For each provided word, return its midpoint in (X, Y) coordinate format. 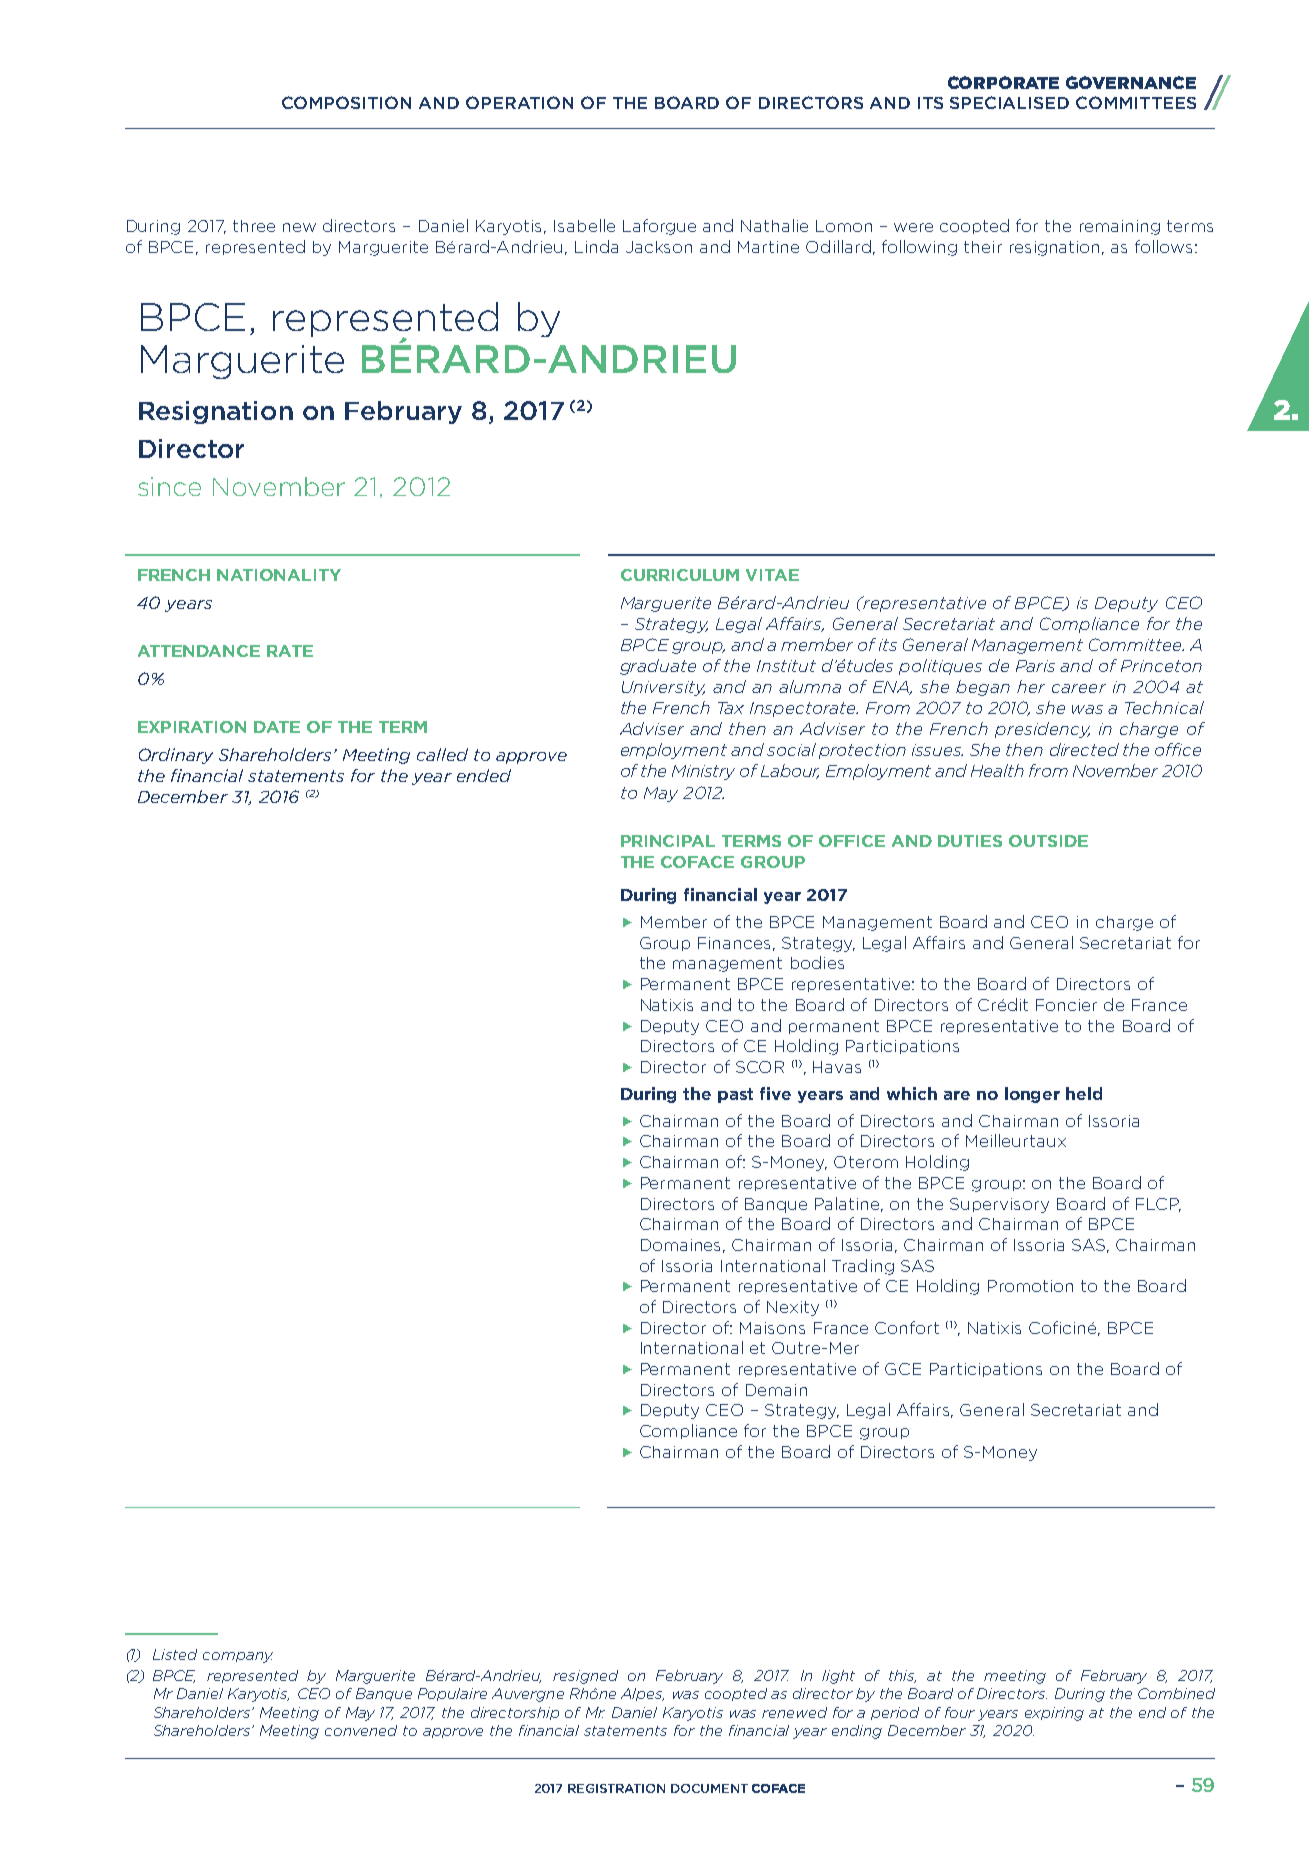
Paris (1035, 666)
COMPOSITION (346, 102)
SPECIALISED (1009, 102)
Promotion (1030, 1286)
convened (361, 1730)
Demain (776, 1390)
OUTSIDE (1048, 841)
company (238, 1657)
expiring (1054, 1714)
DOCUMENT (709, 1788)
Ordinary (176, 756)
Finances (734, 943)
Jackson (659, 247)
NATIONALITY (279, 575)
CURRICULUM (680, 575)
